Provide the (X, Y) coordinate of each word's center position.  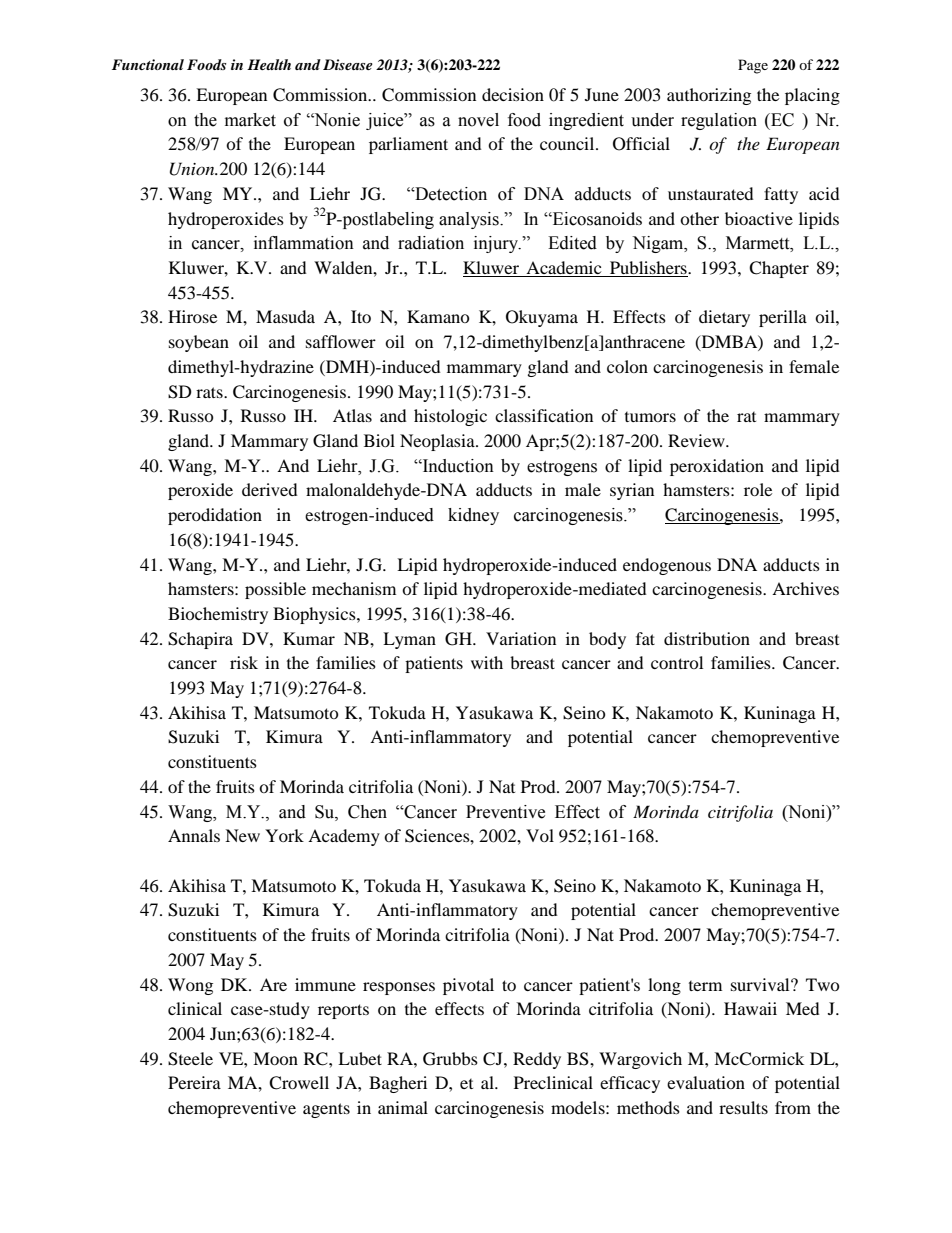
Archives (805, 588)
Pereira (194, 1082)
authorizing (709, 96)
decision (513, 94)
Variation (521, 638)
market (250, 120)
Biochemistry (218, 615)
